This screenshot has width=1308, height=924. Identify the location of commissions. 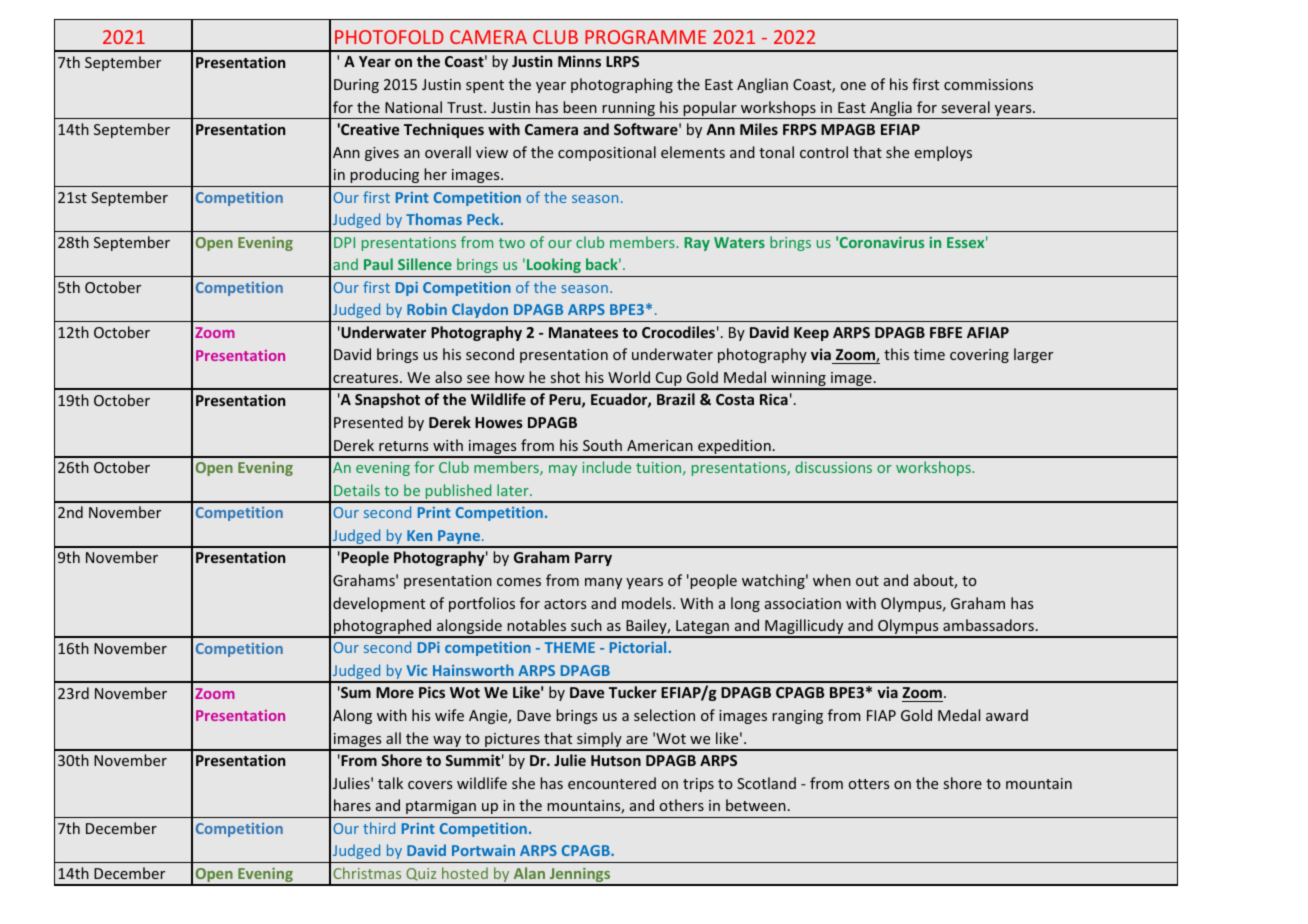
(988, 84).
